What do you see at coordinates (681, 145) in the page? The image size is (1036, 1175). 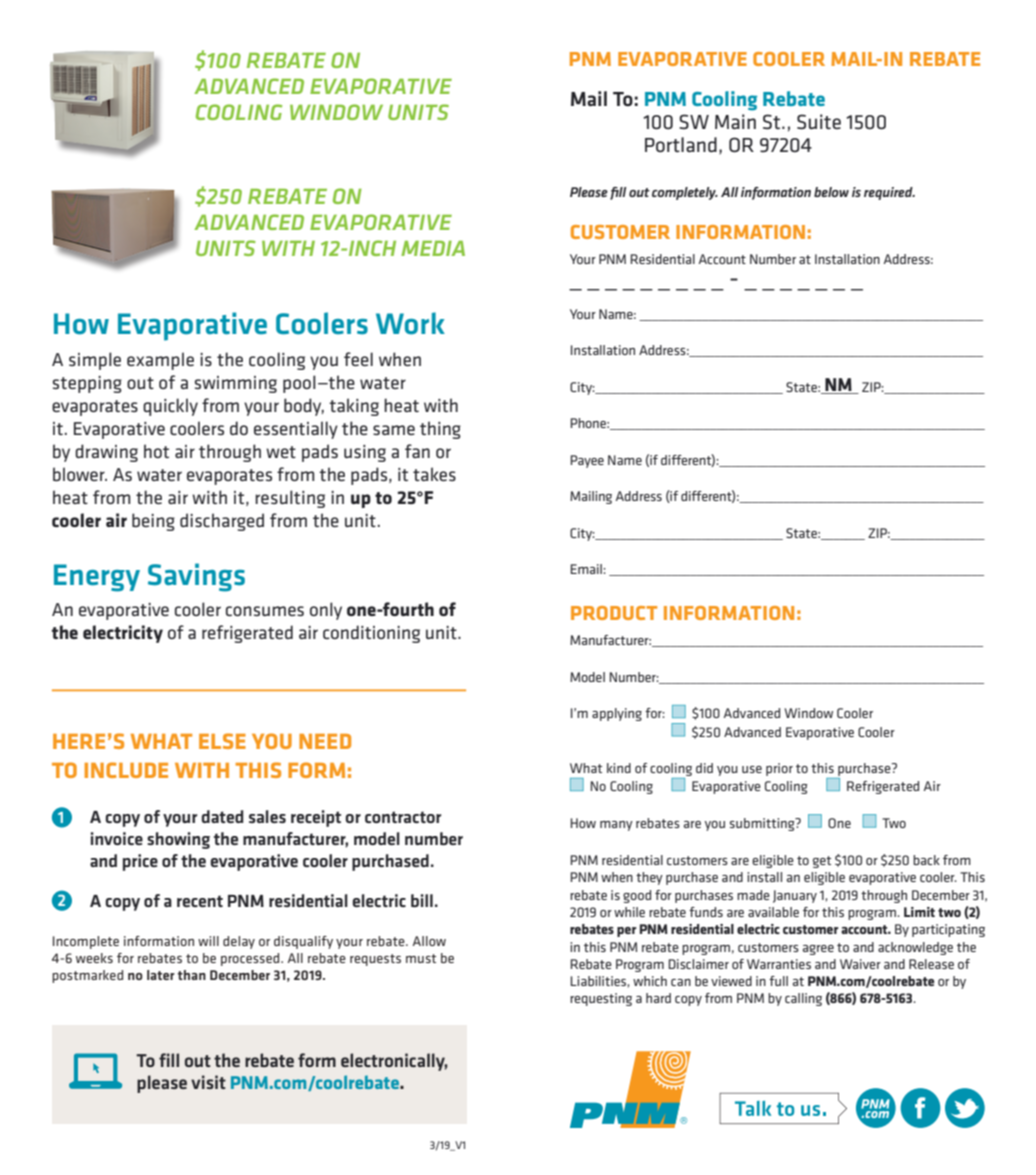 I see `Portland` at bounding box center [681, 145].
